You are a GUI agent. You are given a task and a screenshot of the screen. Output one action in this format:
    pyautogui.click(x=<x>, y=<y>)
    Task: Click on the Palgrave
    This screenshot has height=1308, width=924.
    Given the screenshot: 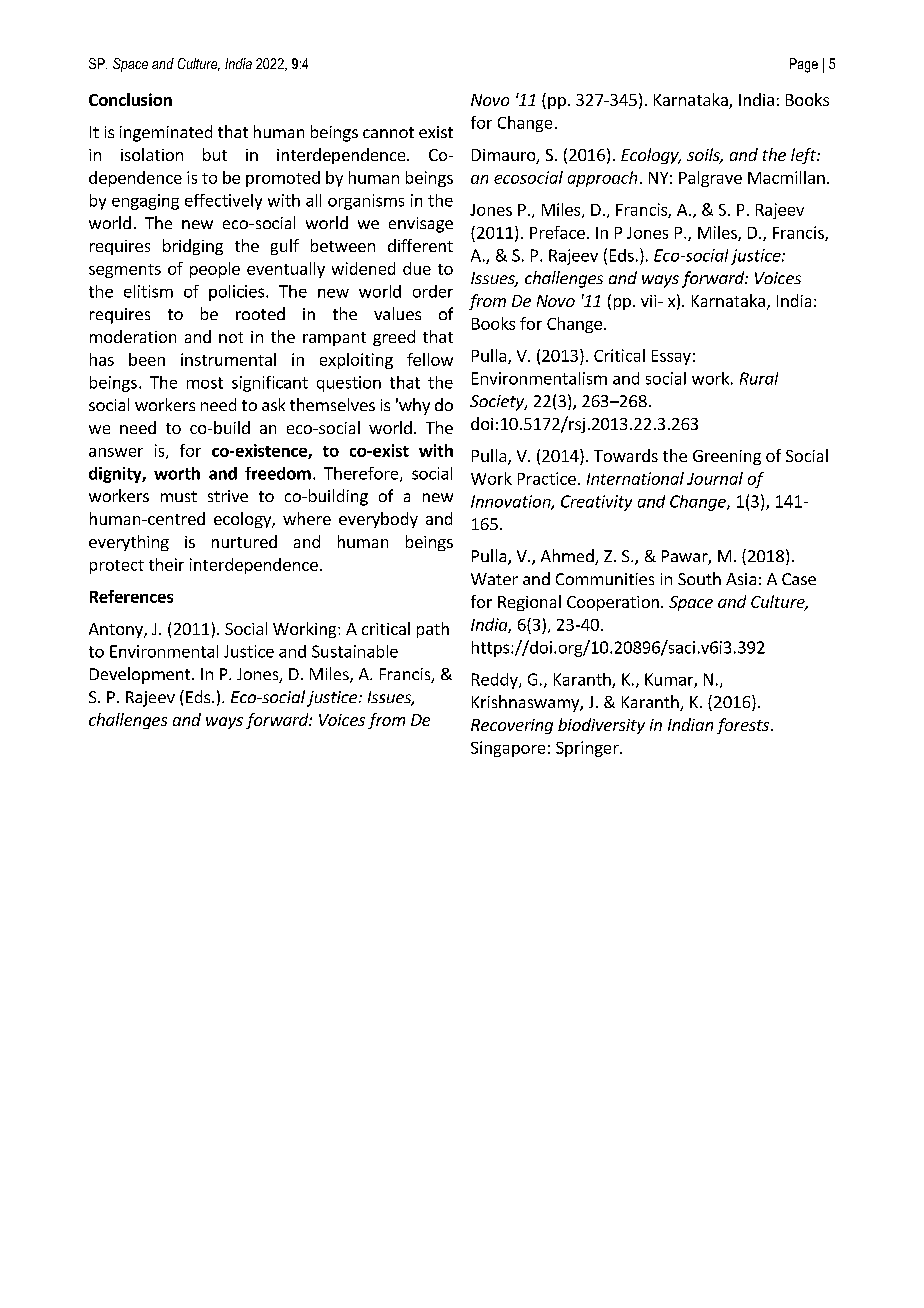 What is the action you would take?
    pyautogui.click(x=710, y=179)
